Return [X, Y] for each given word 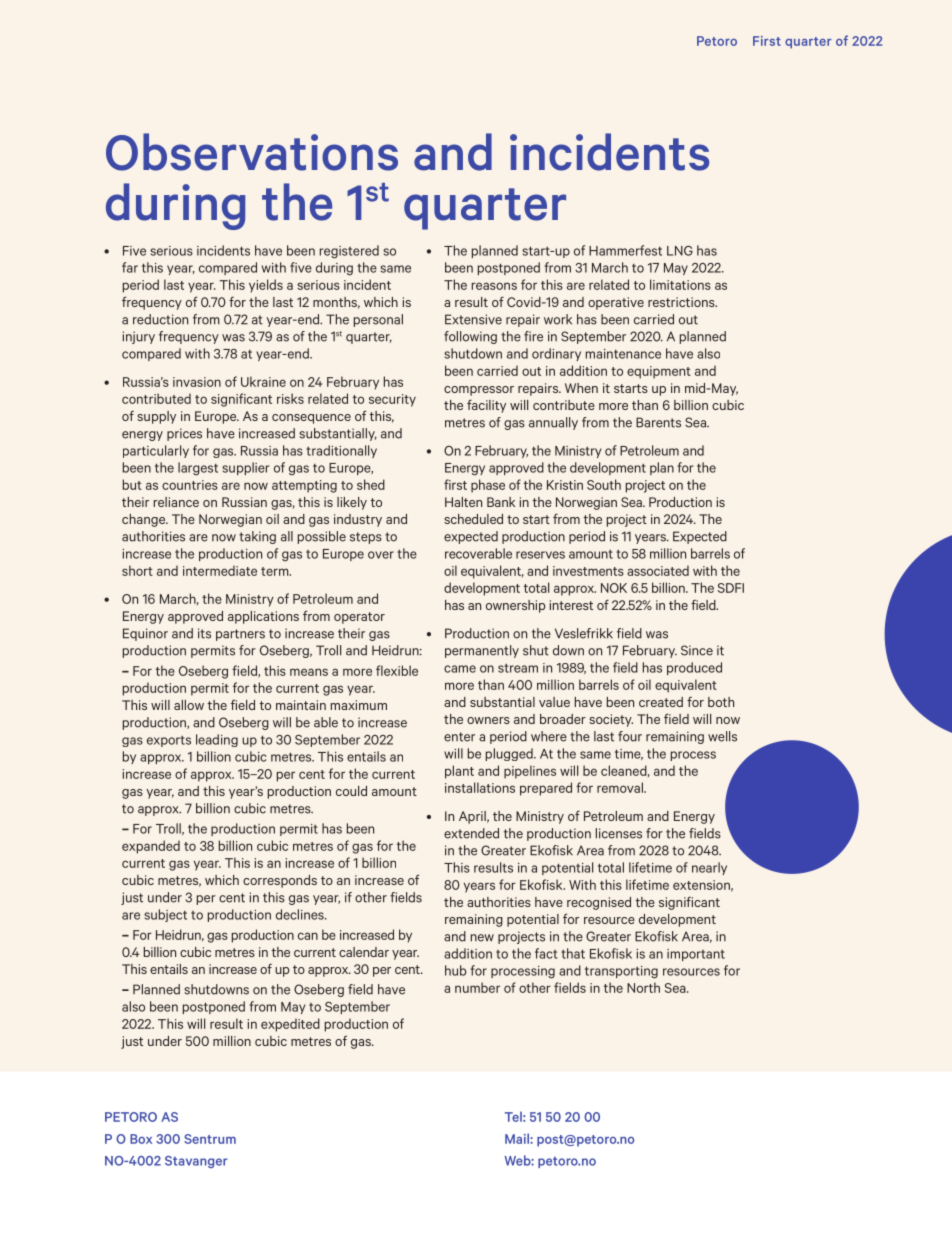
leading [217, 740]
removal [621, 787]
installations [480, 787]
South [604, 484]
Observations [252, 152]
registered [349, 252]
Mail [518, 1138]
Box [141, 1139]
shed [371, 484]
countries [190, 485]
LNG [680, 251]
